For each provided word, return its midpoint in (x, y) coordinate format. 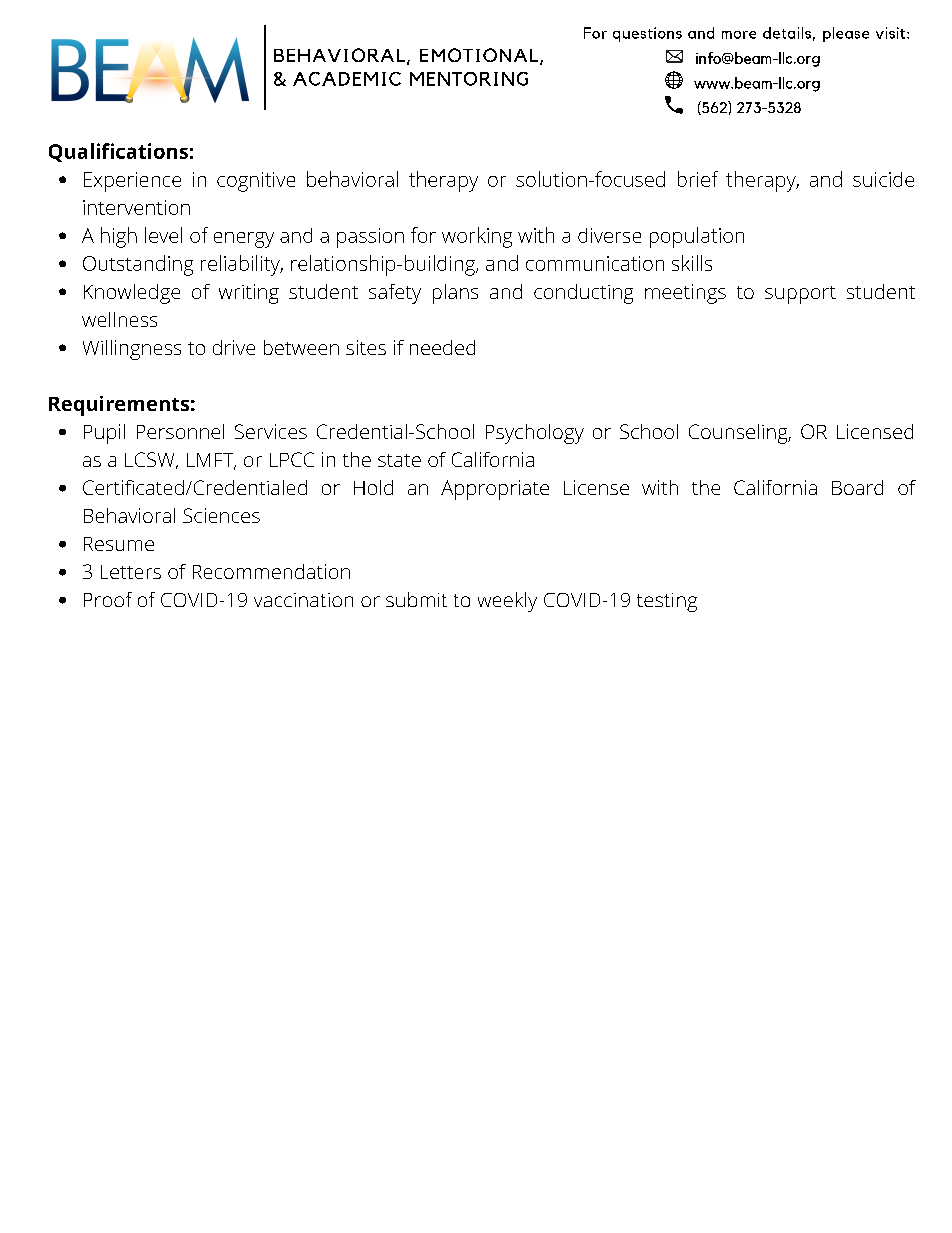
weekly (507, 602)
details (787, 33)
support (800, 295)
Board (857, 487)
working (477, 237)
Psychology (535, 434)
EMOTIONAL (479, 55)
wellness (119, 319)
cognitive (256, 182)
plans (455, 294)
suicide (883, 179)
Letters (131, 572)
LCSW (151, 460)
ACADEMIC (347, 79)
